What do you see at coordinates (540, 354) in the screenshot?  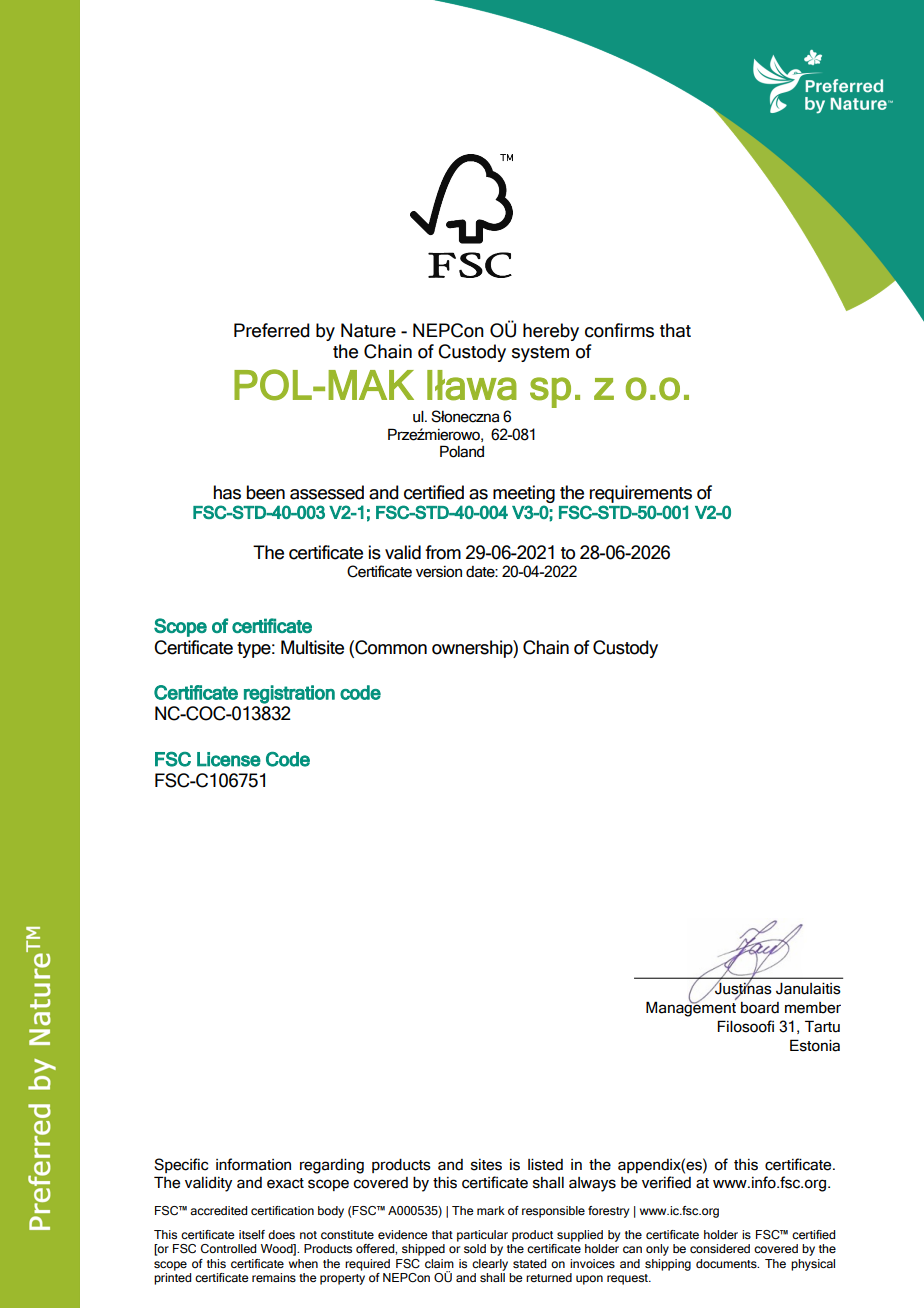 I see `system` at bounding box center [540, 354].
